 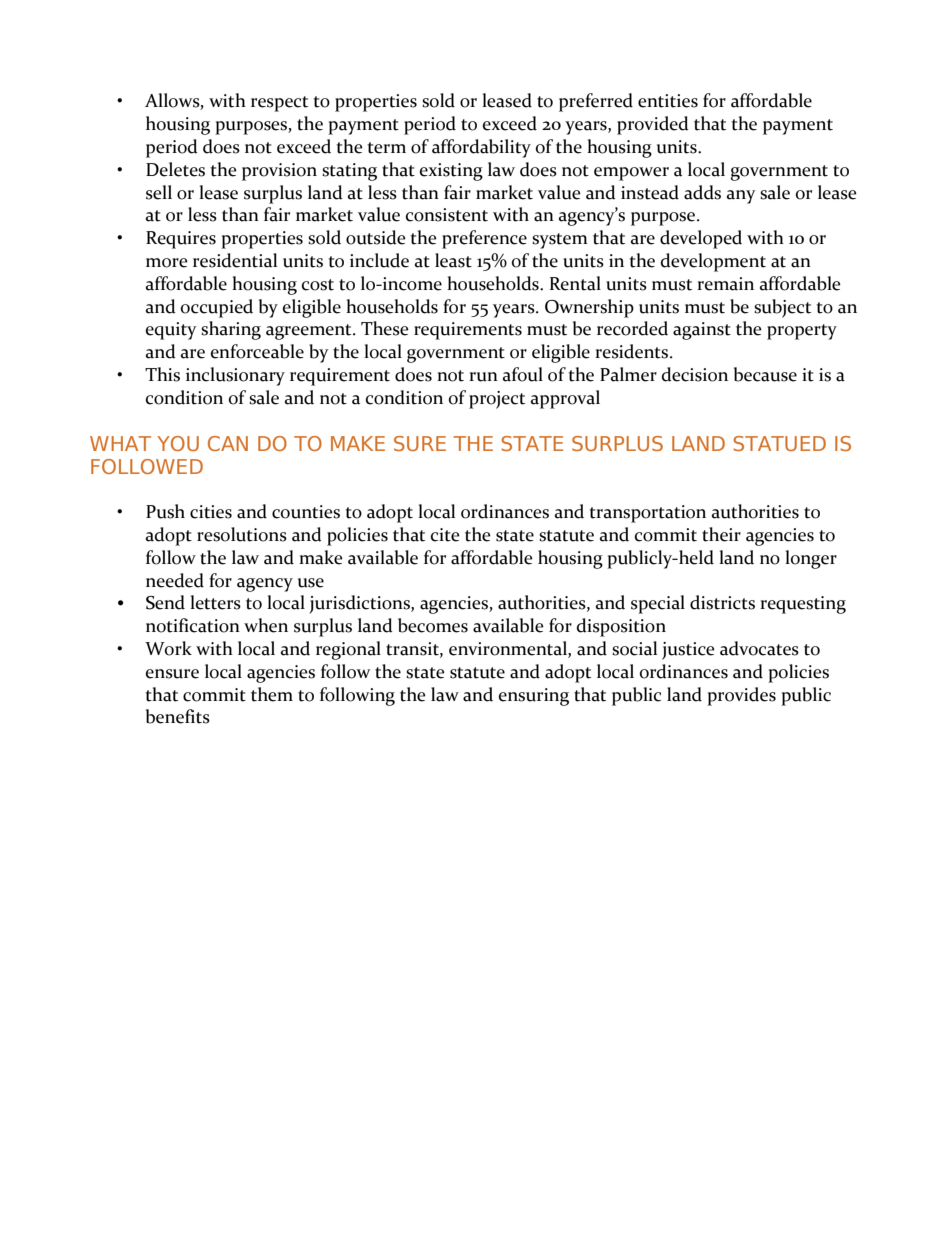 What do you see at coordinates (668, 101) in the screenshot?
I see `entities` at bounding box center [668, 101].
